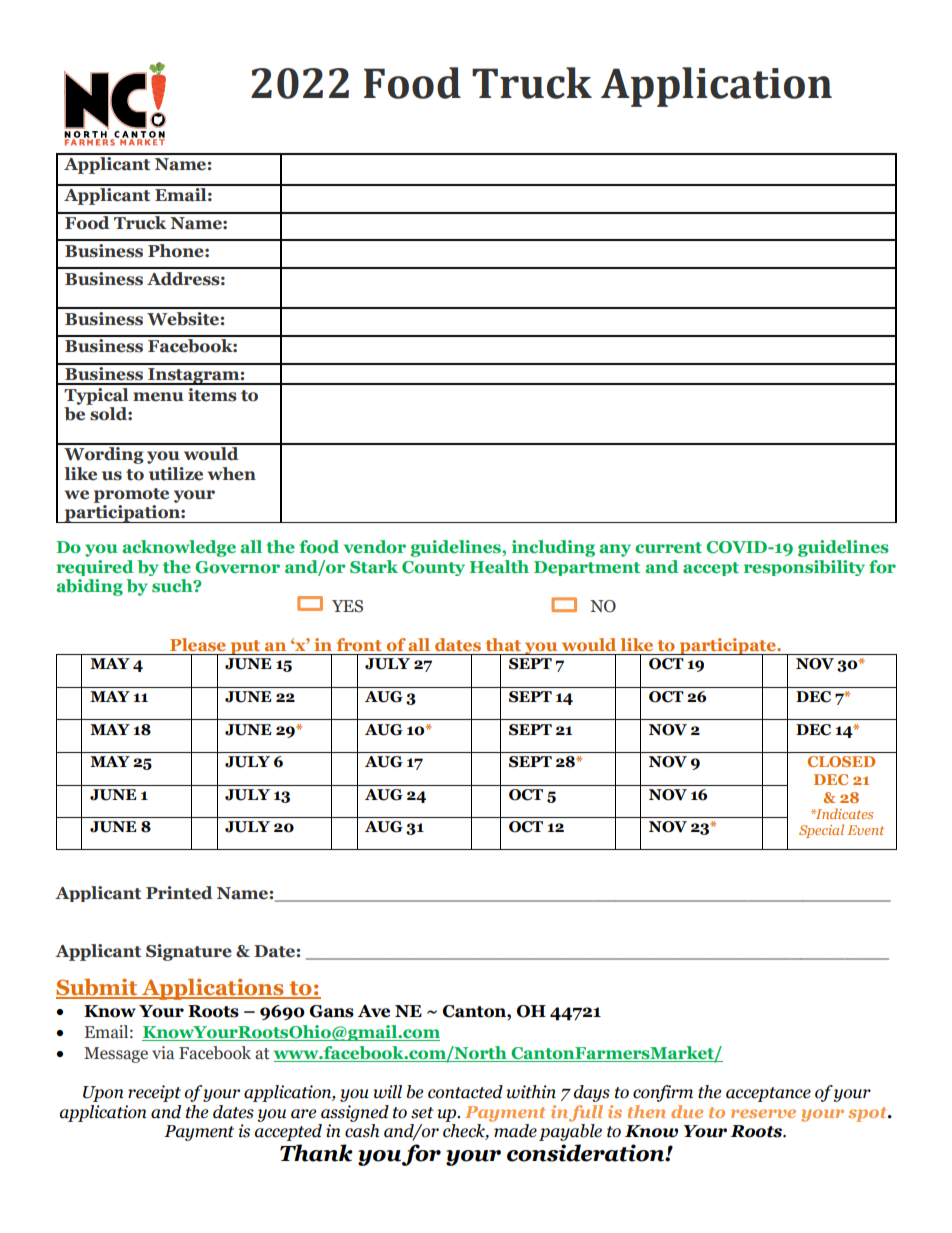 This screenshot has width=952, height=1233. Describe the element at coordinates (763, 1113) in the screenshot. I see `reserve` at that location.
